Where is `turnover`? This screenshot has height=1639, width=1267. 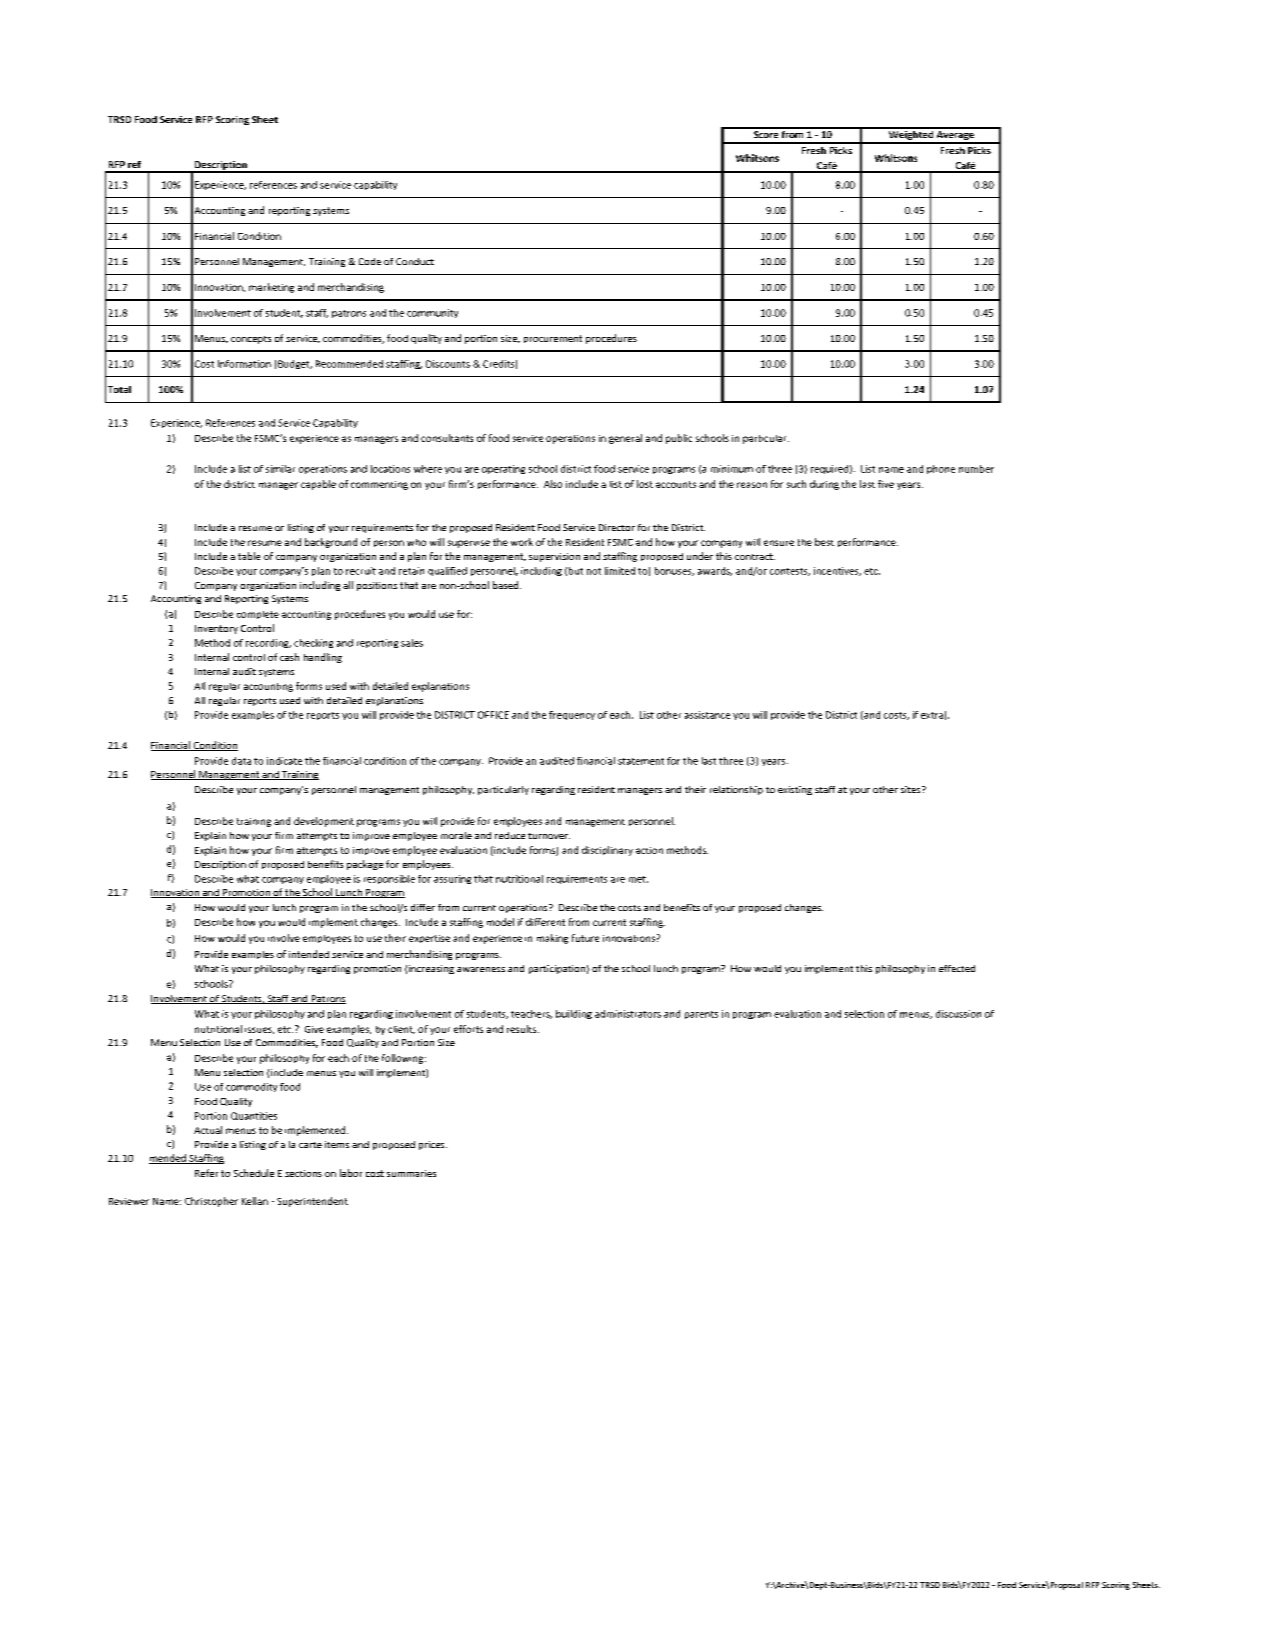 turnover is located at coordinates (549, 836).
